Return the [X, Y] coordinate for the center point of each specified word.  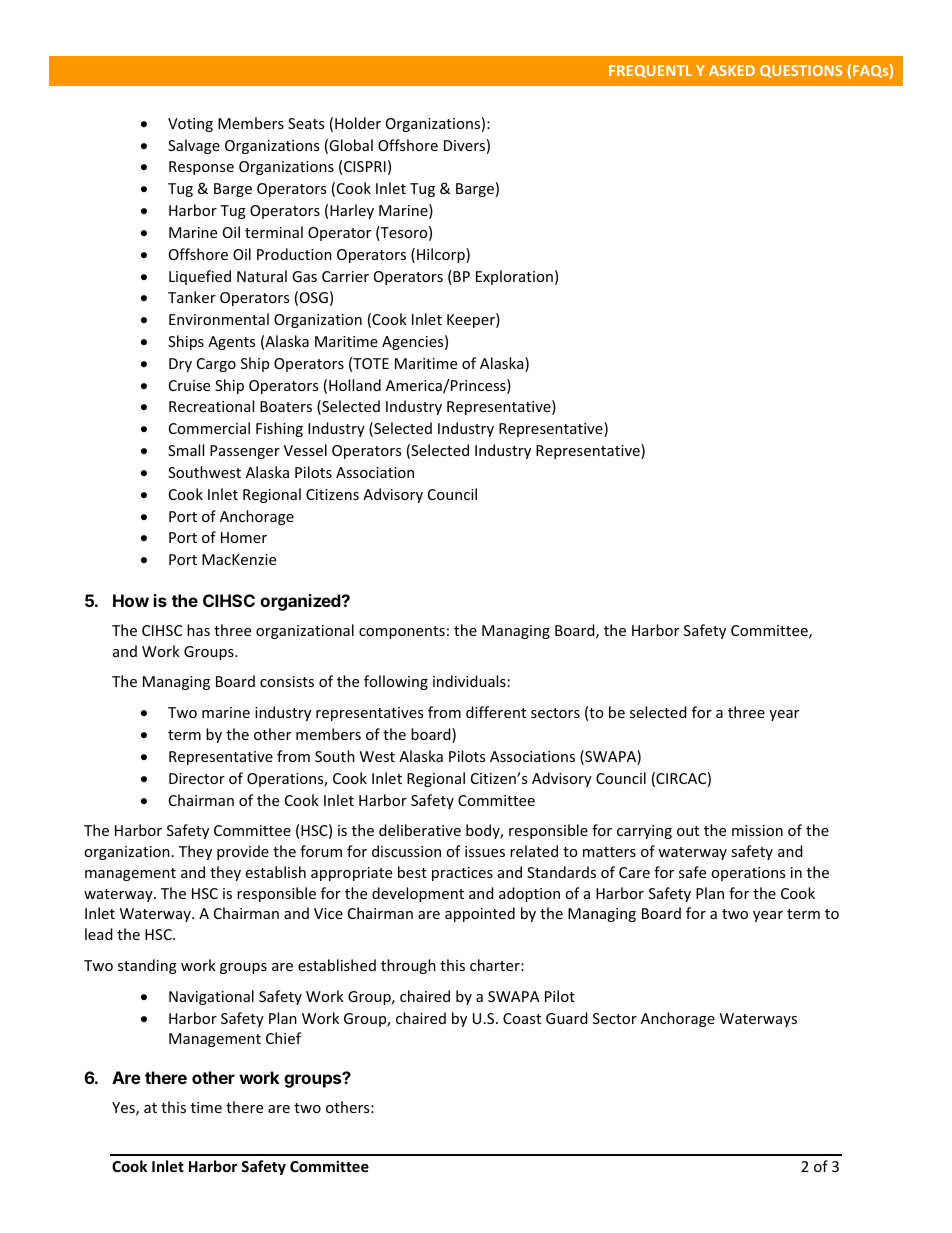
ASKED [732, 70]
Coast [522, 1018]
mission [757, 830]
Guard [567, 1018]
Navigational [211, 997]
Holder [358, 123]
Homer [244, 537]
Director [197, 778]
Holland [355, 385]
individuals [469, 681]
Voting [190, 125]
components [402, 632]
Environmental [219, 319]
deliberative [420, 830]
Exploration [514, 277]
